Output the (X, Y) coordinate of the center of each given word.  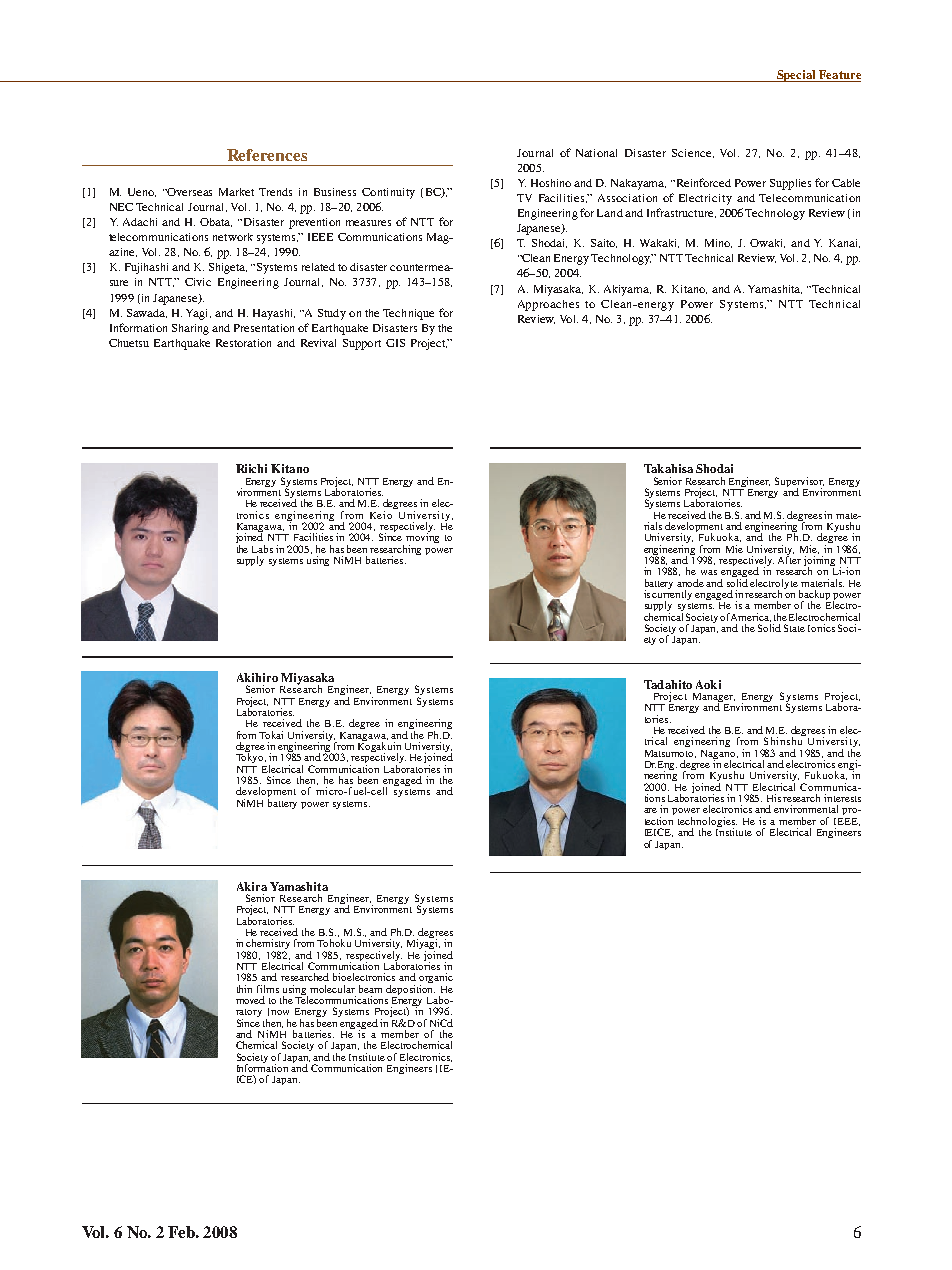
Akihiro (257, 677)
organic (436, 979)
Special (796, 76)
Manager (714, 699)
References (267, 155)
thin (244, 989)
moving (422, 538)
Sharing (190, 329)
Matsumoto (670, 754)
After (789, 559)
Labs (262, 549)
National (596, 153)
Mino (718, 243)
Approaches (548, 305)
